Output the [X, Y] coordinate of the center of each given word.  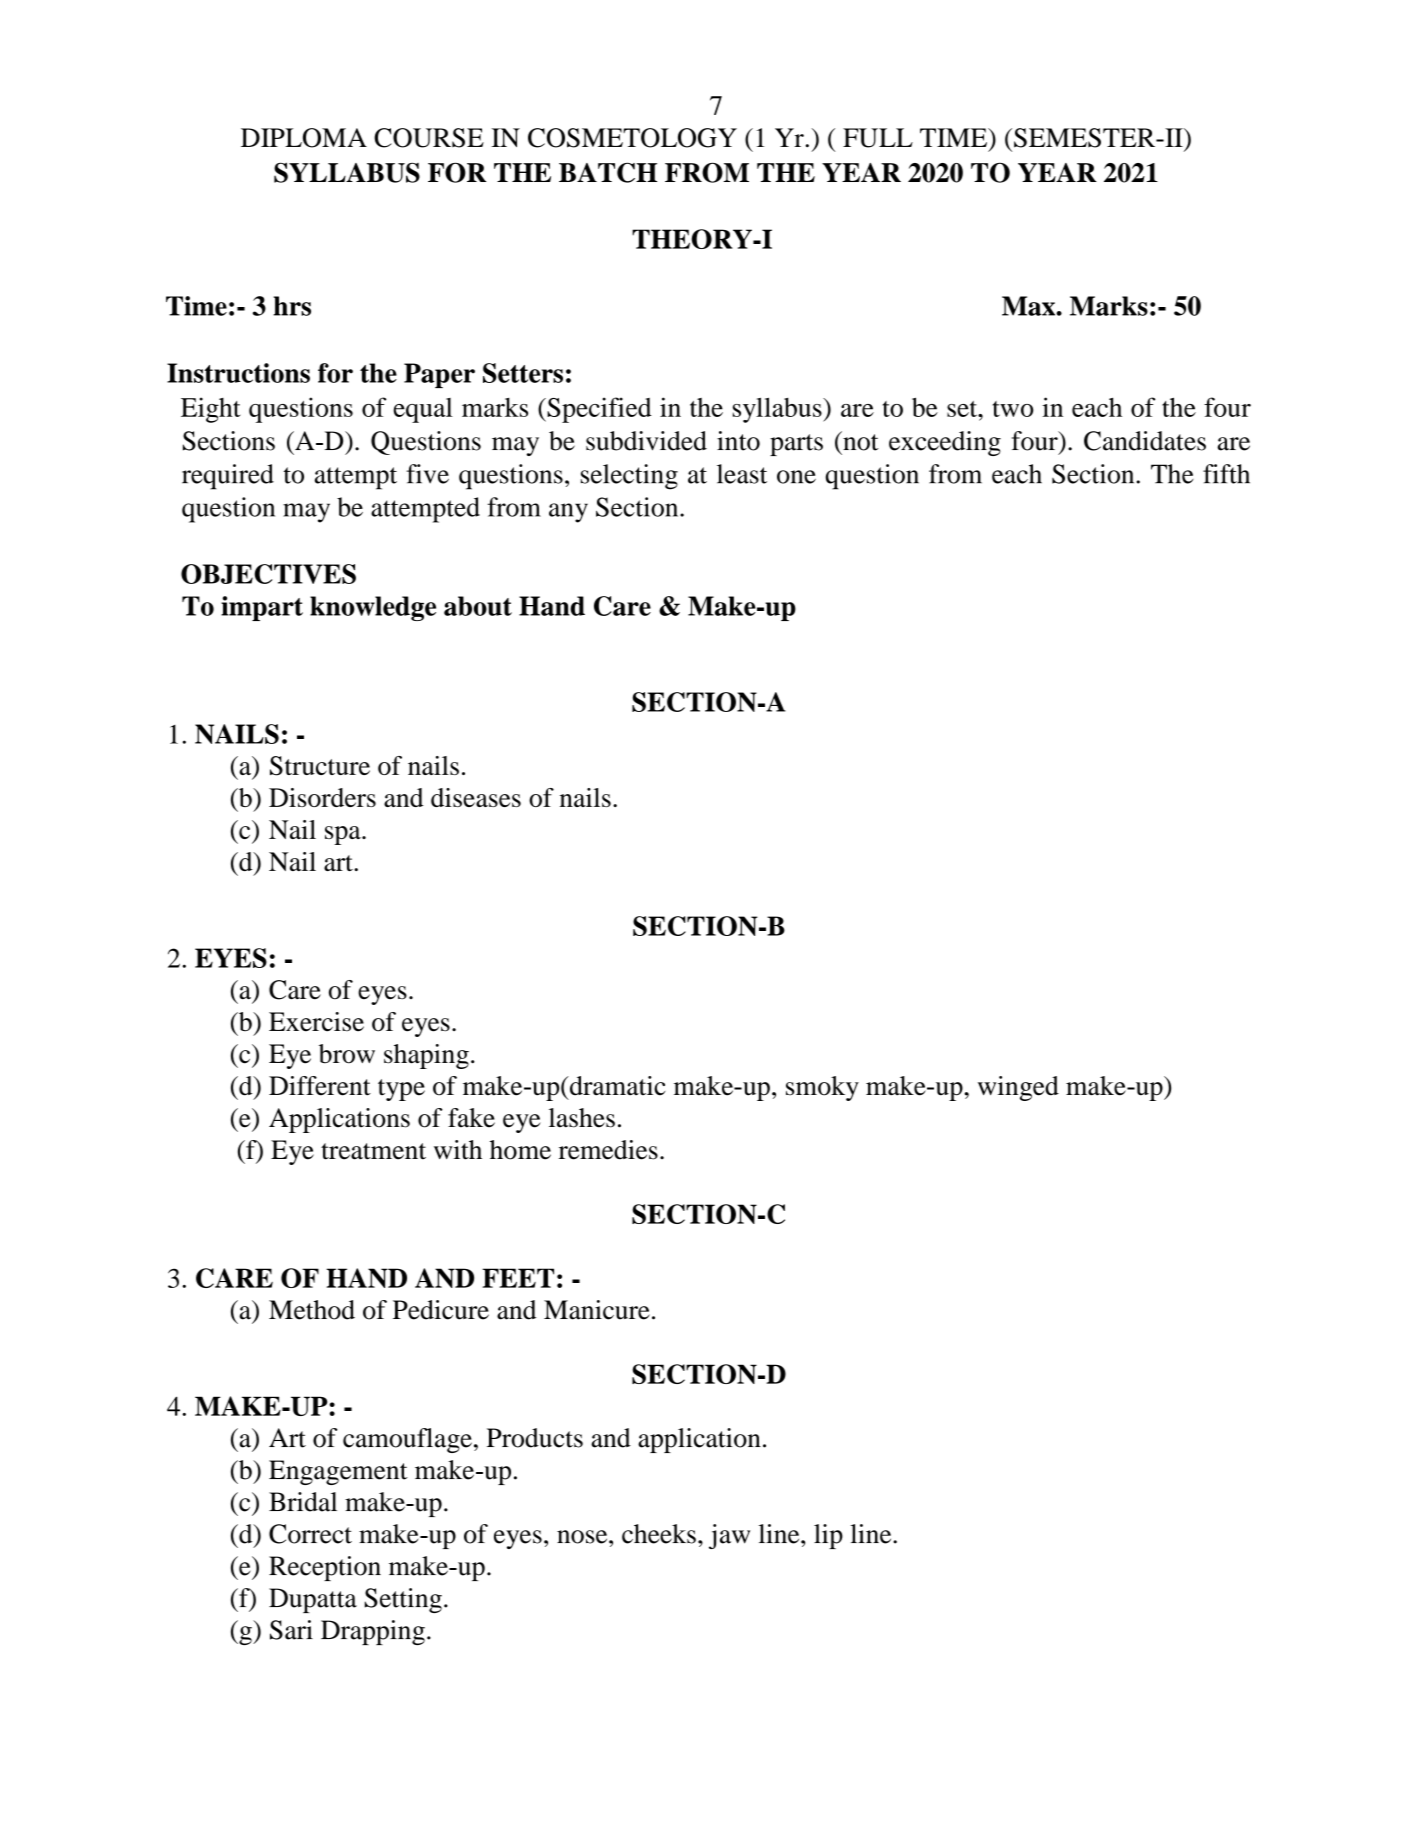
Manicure [597, 1310]
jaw [729, 1536]
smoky [822, 1088]
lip [828, 1536]
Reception [325, 1568]
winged [1018, 1088]
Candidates [1145, 441]
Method [312, 1310]
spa [344, 835]
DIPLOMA [304, 138]
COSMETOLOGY [632, 138]
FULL [878, 138]
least [742, 474]
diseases [476, 797]
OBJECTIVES [268, 574]
